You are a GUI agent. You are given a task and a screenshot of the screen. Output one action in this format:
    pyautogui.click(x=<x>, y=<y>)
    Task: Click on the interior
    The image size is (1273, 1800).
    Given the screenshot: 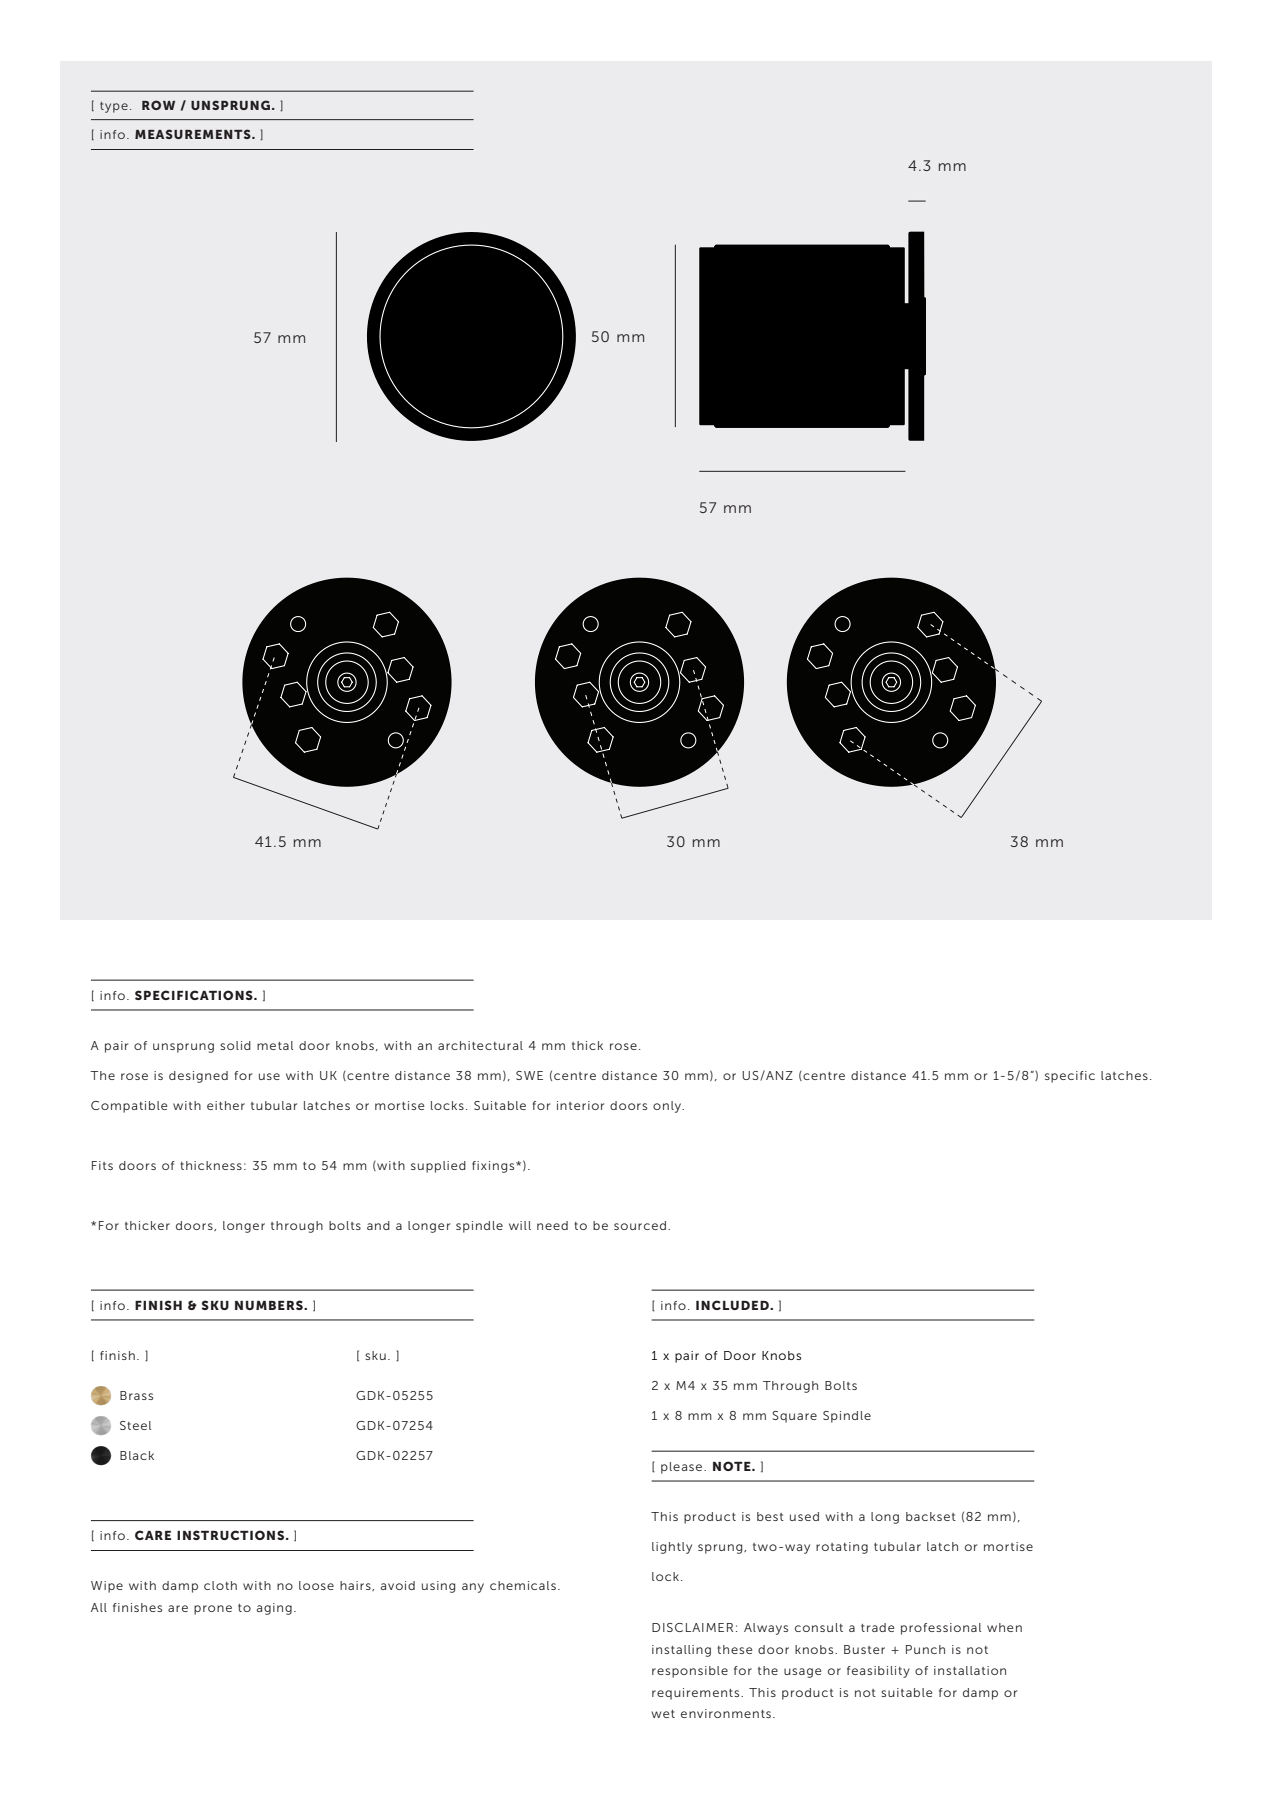 What is the action you would take?
    pyautogui.click(x=580, y=1105)
